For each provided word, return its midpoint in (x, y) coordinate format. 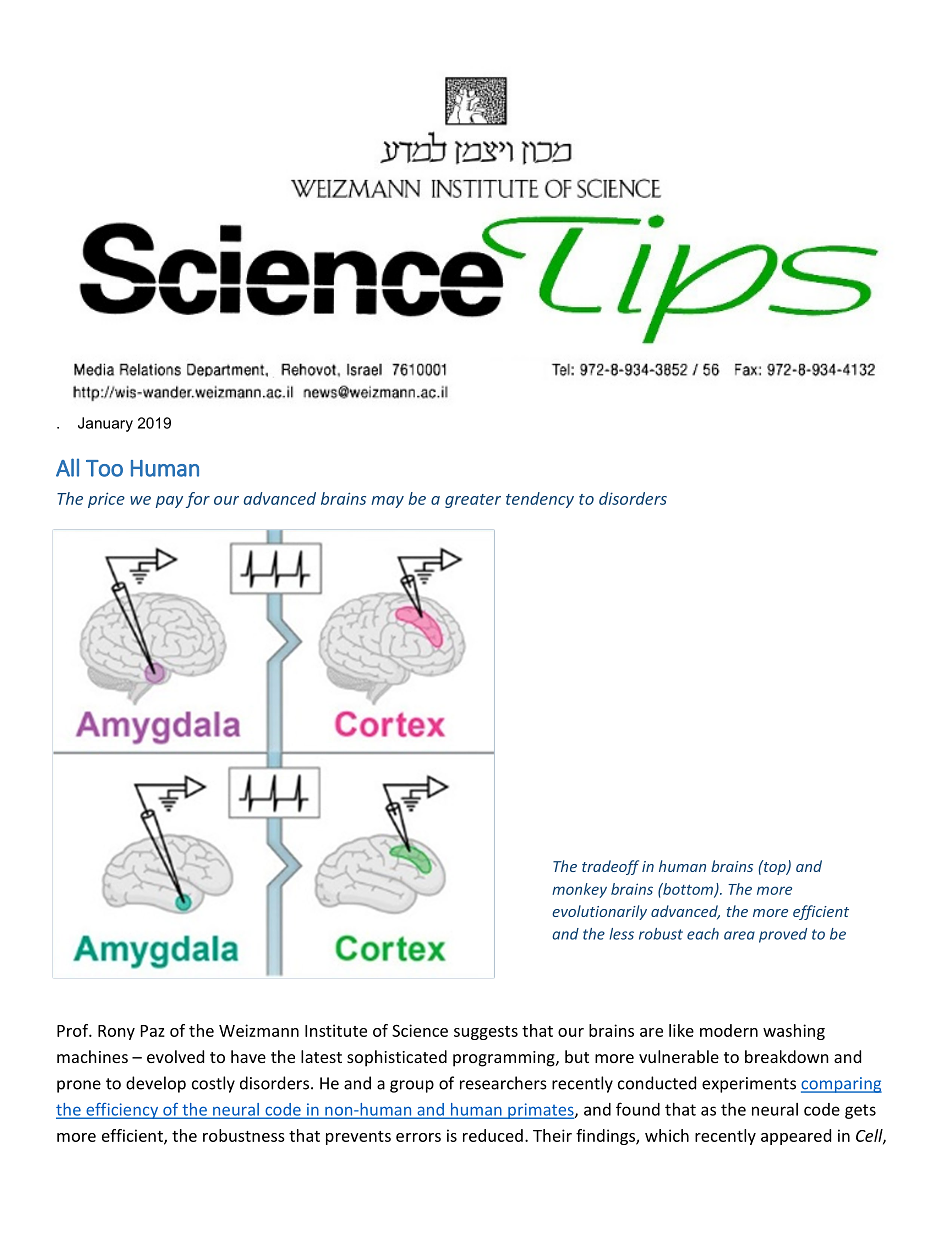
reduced (493, 1135)
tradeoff (610, 867)
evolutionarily (599, 912)
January (105, 424)
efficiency (122, 1111)
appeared (796, 1137)
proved (783, 935)
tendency (540, 500)
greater (473, 501)
